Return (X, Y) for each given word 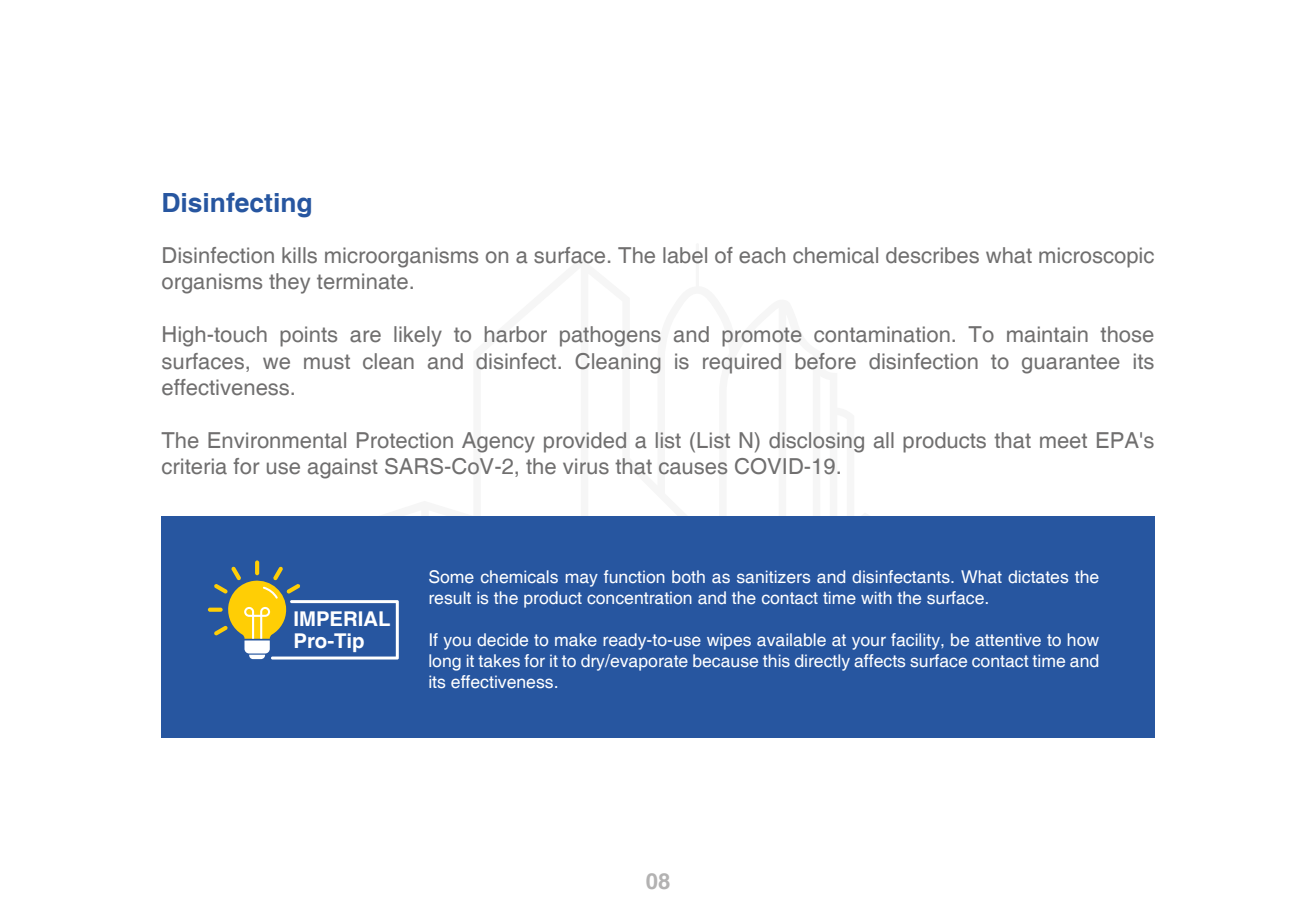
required (742, 363)
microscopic (1096, 257)
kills (299, 255)
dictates (1038, 576)
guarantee (1071, 364)
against (343, 468)
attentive (1008, 639)
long (445, 662)
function (634, 576)
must (327, 362)
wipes (729, 641)
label (685, 255)
